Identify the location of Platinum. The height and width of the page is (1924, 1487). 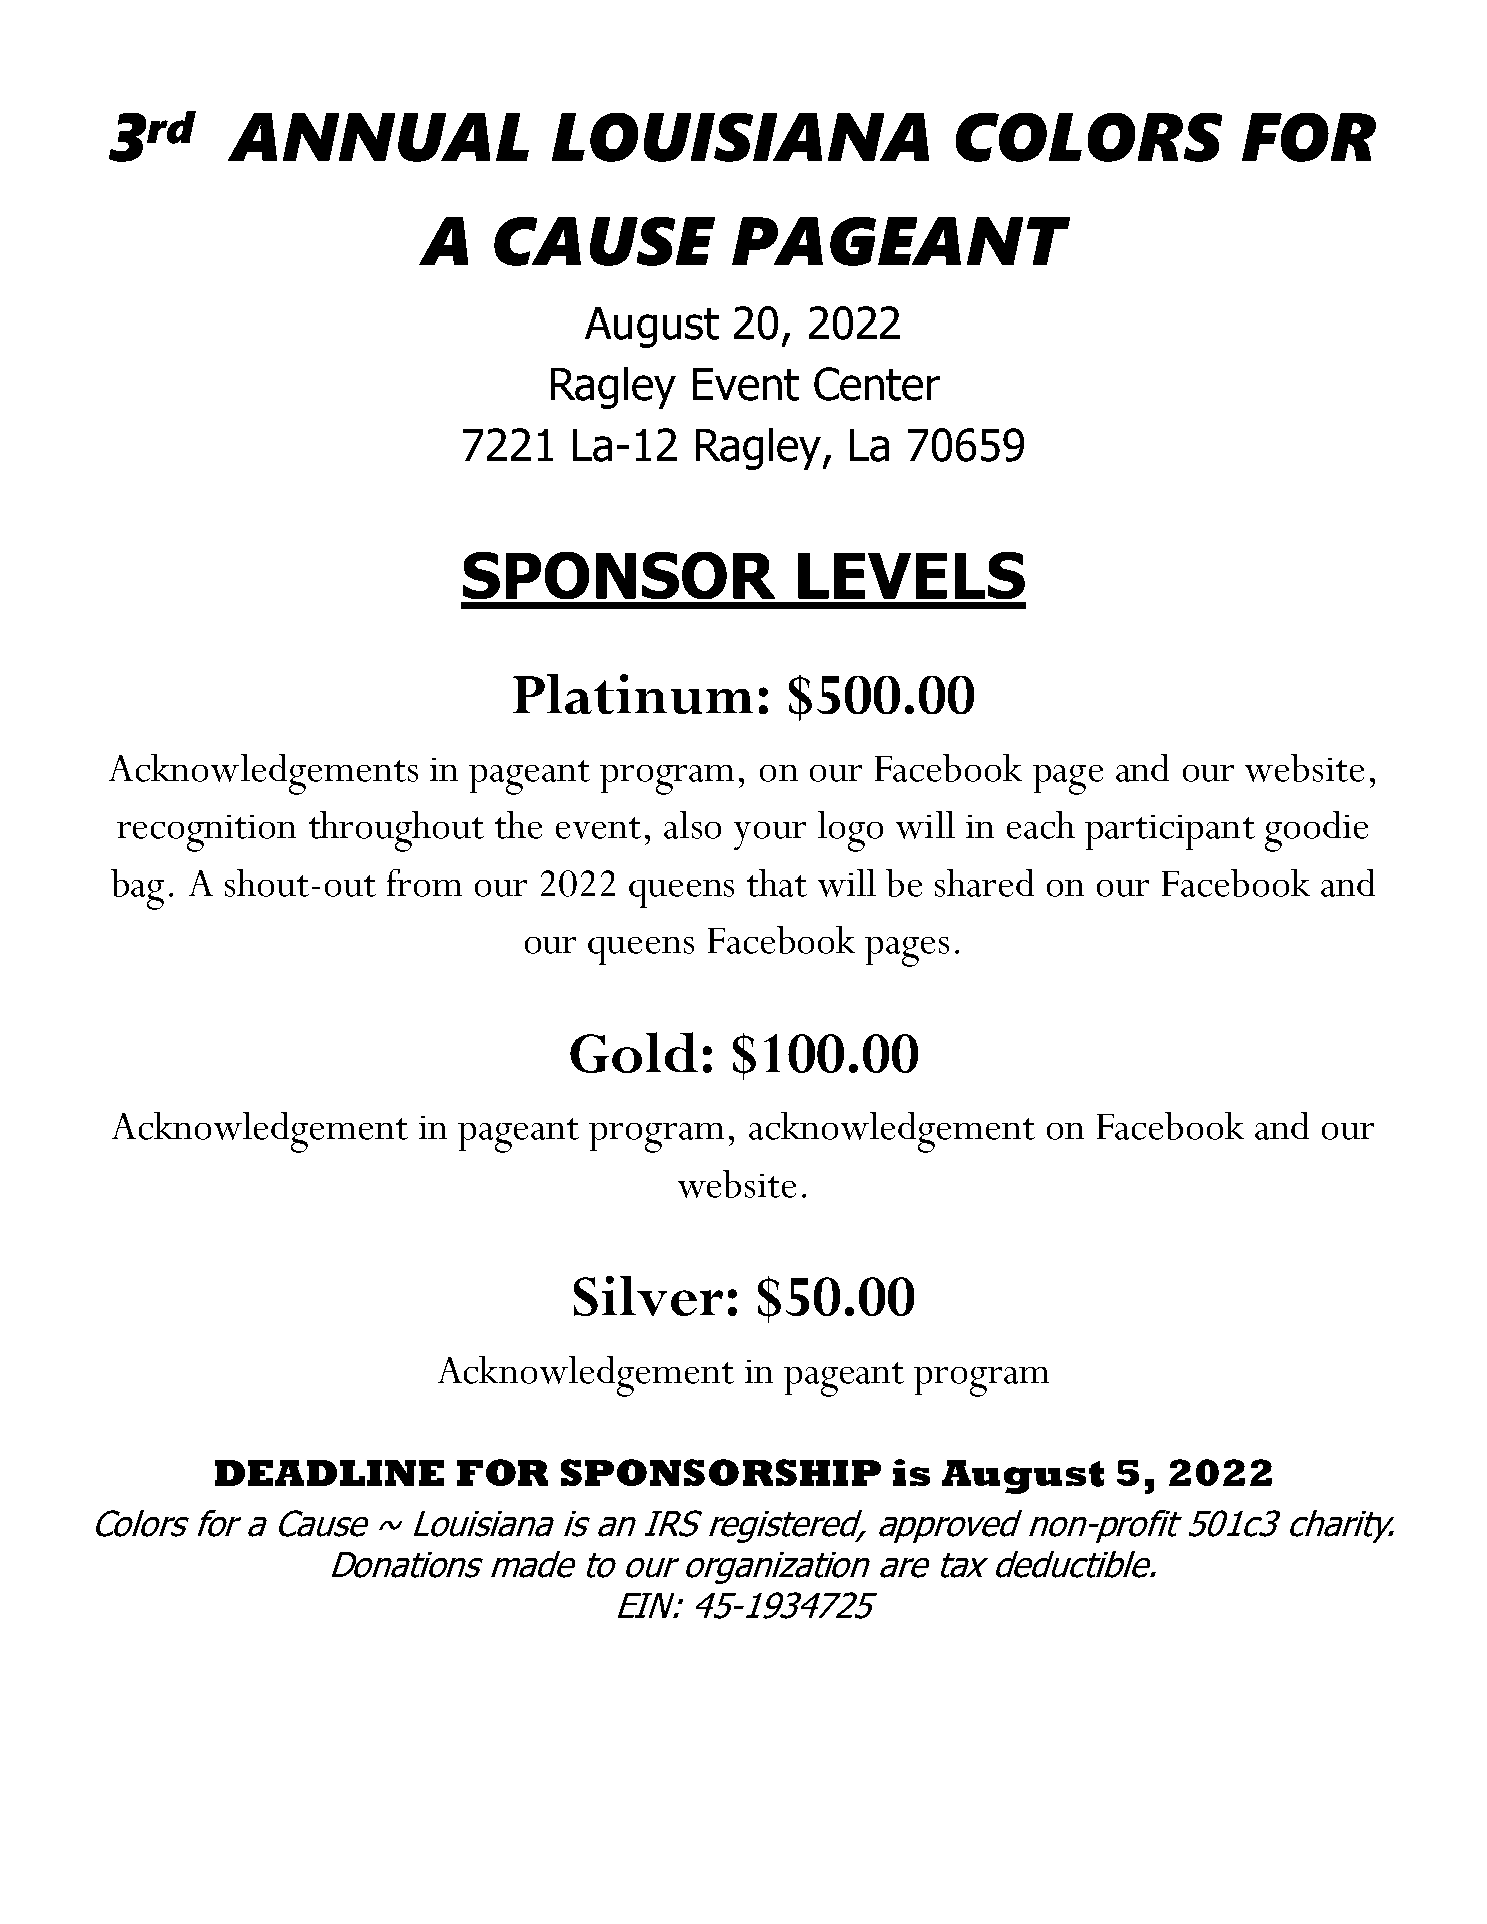
(633, 694).
